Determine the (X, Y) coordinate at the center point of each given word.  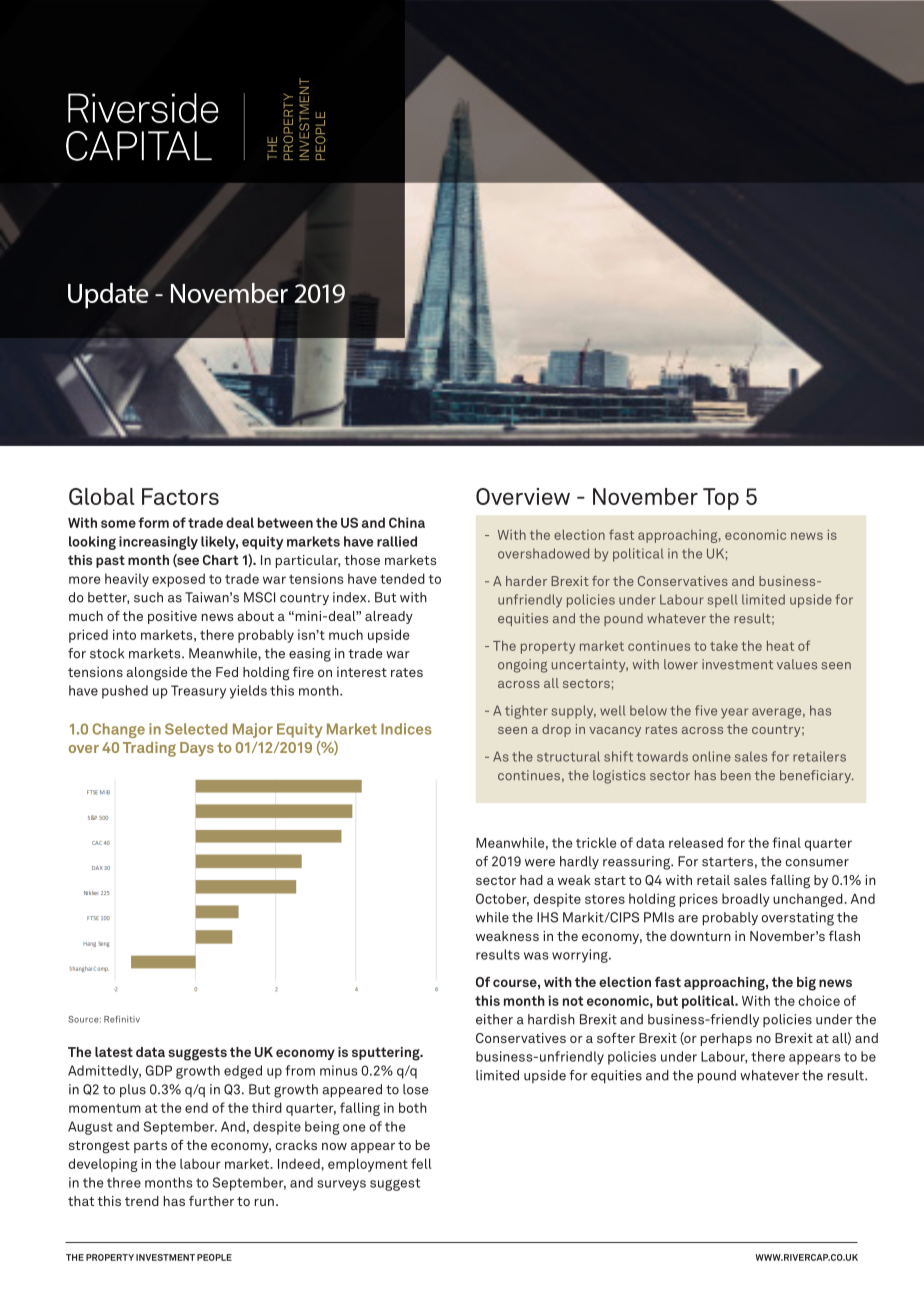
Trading (149, 749)
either (494, 1019)
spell (722, 601)
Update (109, 295)
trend (142, 1201)
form (153, 522)
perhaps (726, 1039)
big (806, 984)
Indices (406, 729)
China (407, 522)
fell (421, 1163)
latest (114, 1052)
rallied (397, 541)
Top (721, 499)
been (736, 775)
